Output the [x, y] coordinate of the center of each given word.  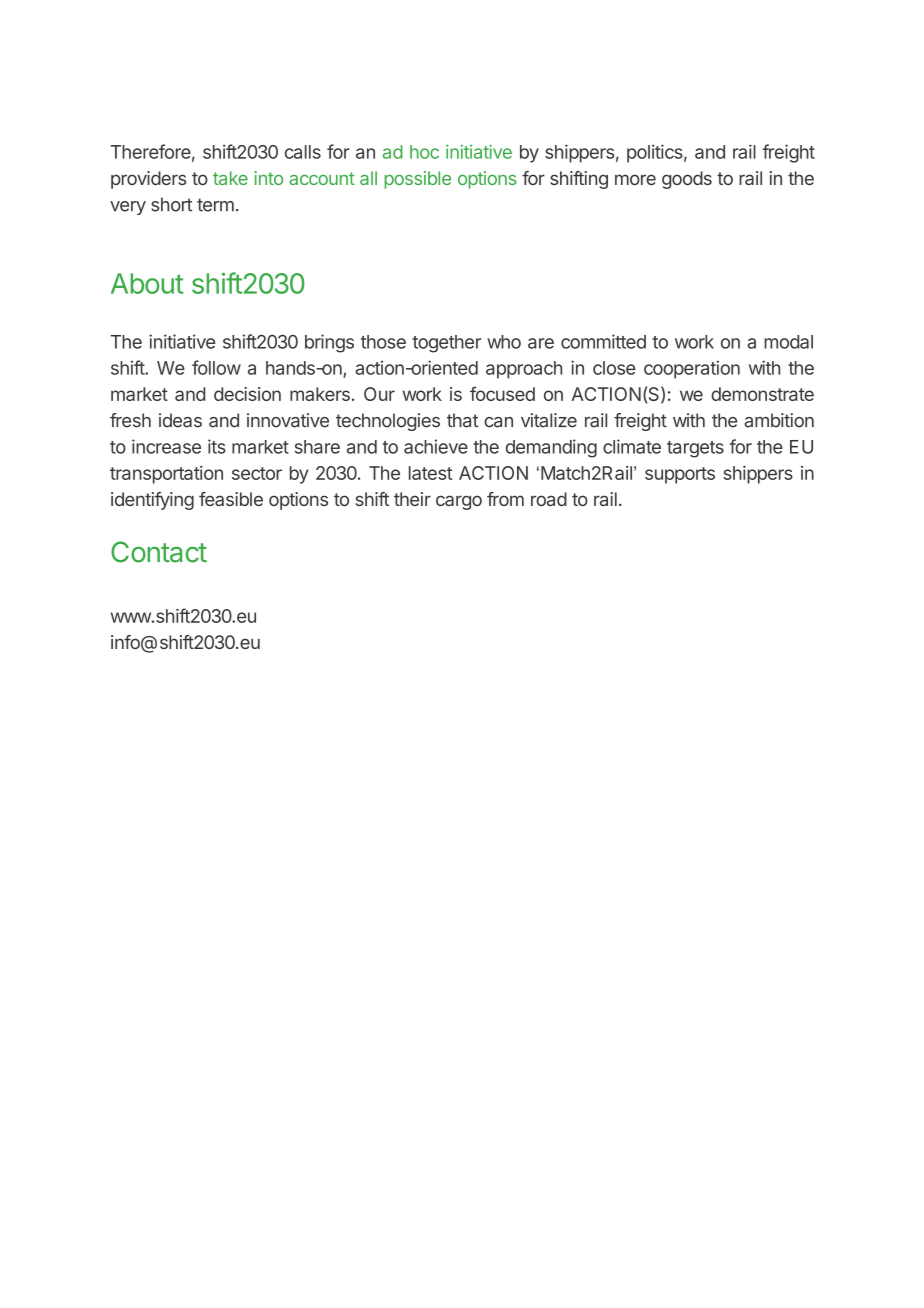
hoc [424, 152]
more [635, 179]
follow [216, 367]
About [147, 283]
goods [687, 180]
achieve [436, 446]
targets [695, 449]
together [447, 344]
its [217, 446]
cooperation [692, 369]
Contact [159, 552]
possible [418, 180]
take [230, 178]
